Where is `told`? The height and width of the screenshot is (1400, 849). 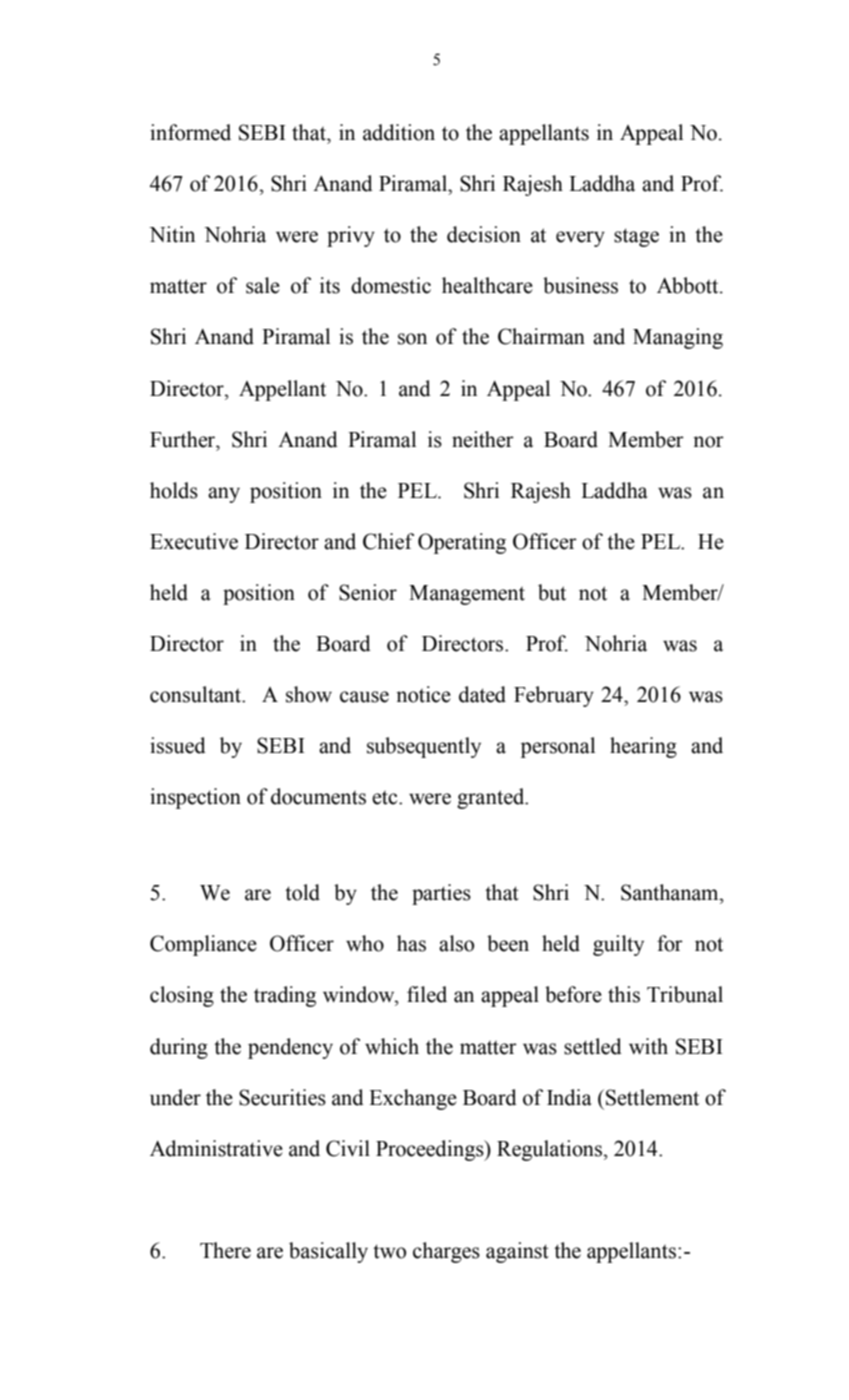
told is located at coordinates (302, 892).
